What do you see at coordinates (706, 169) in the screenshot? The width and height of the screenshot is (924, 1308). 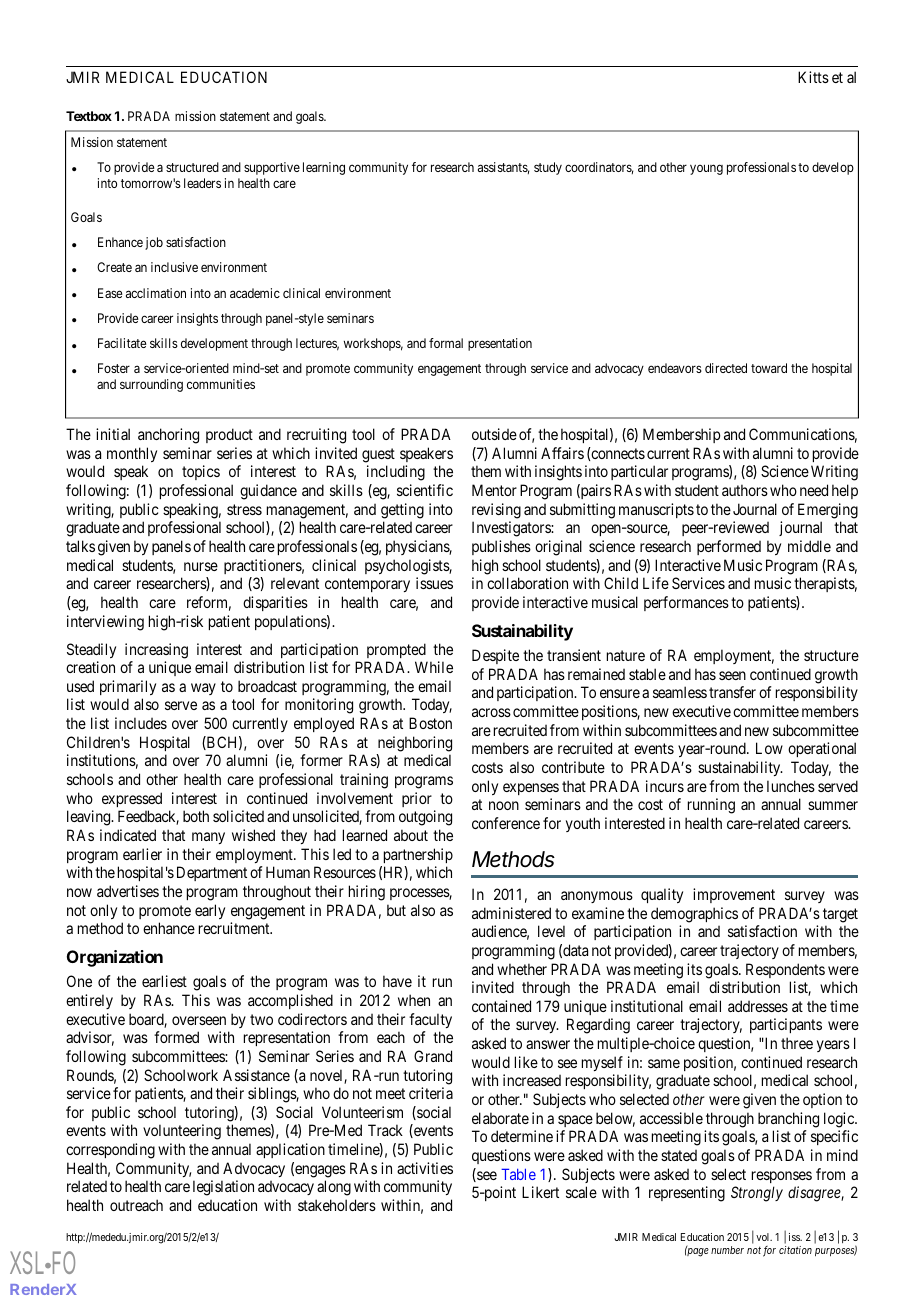 I see `young` at bounding box center [706, 169].
